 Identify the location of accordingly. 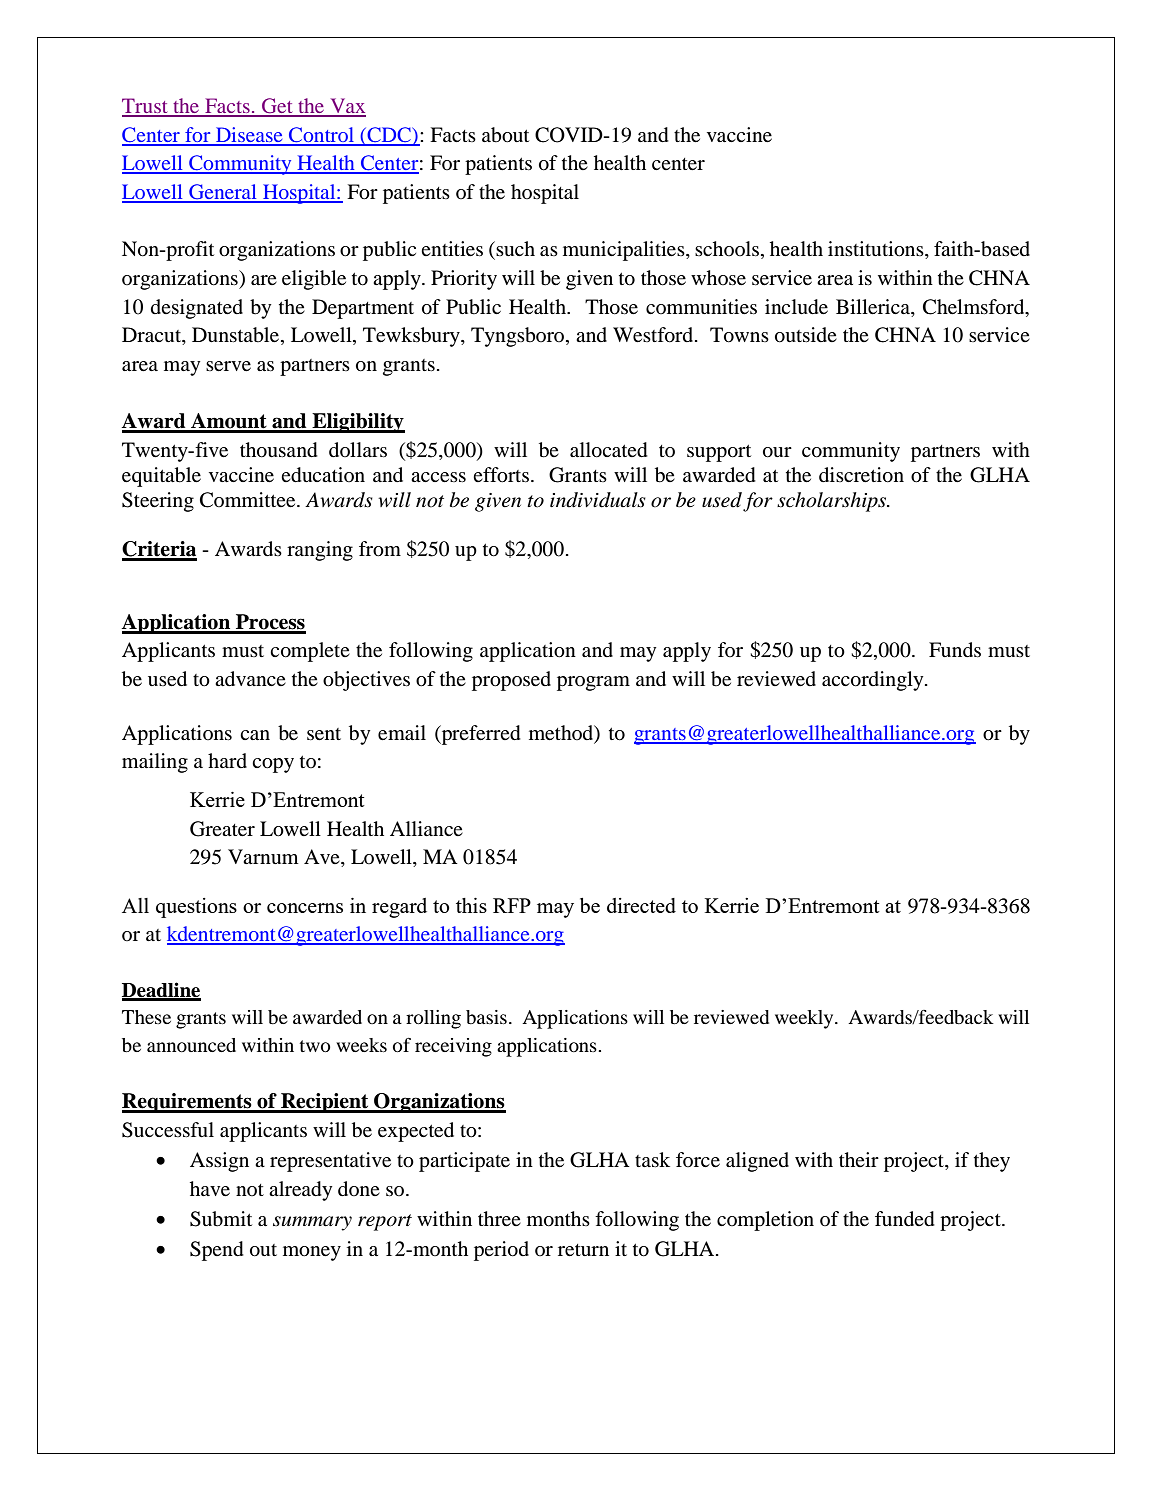
(874, 681).
